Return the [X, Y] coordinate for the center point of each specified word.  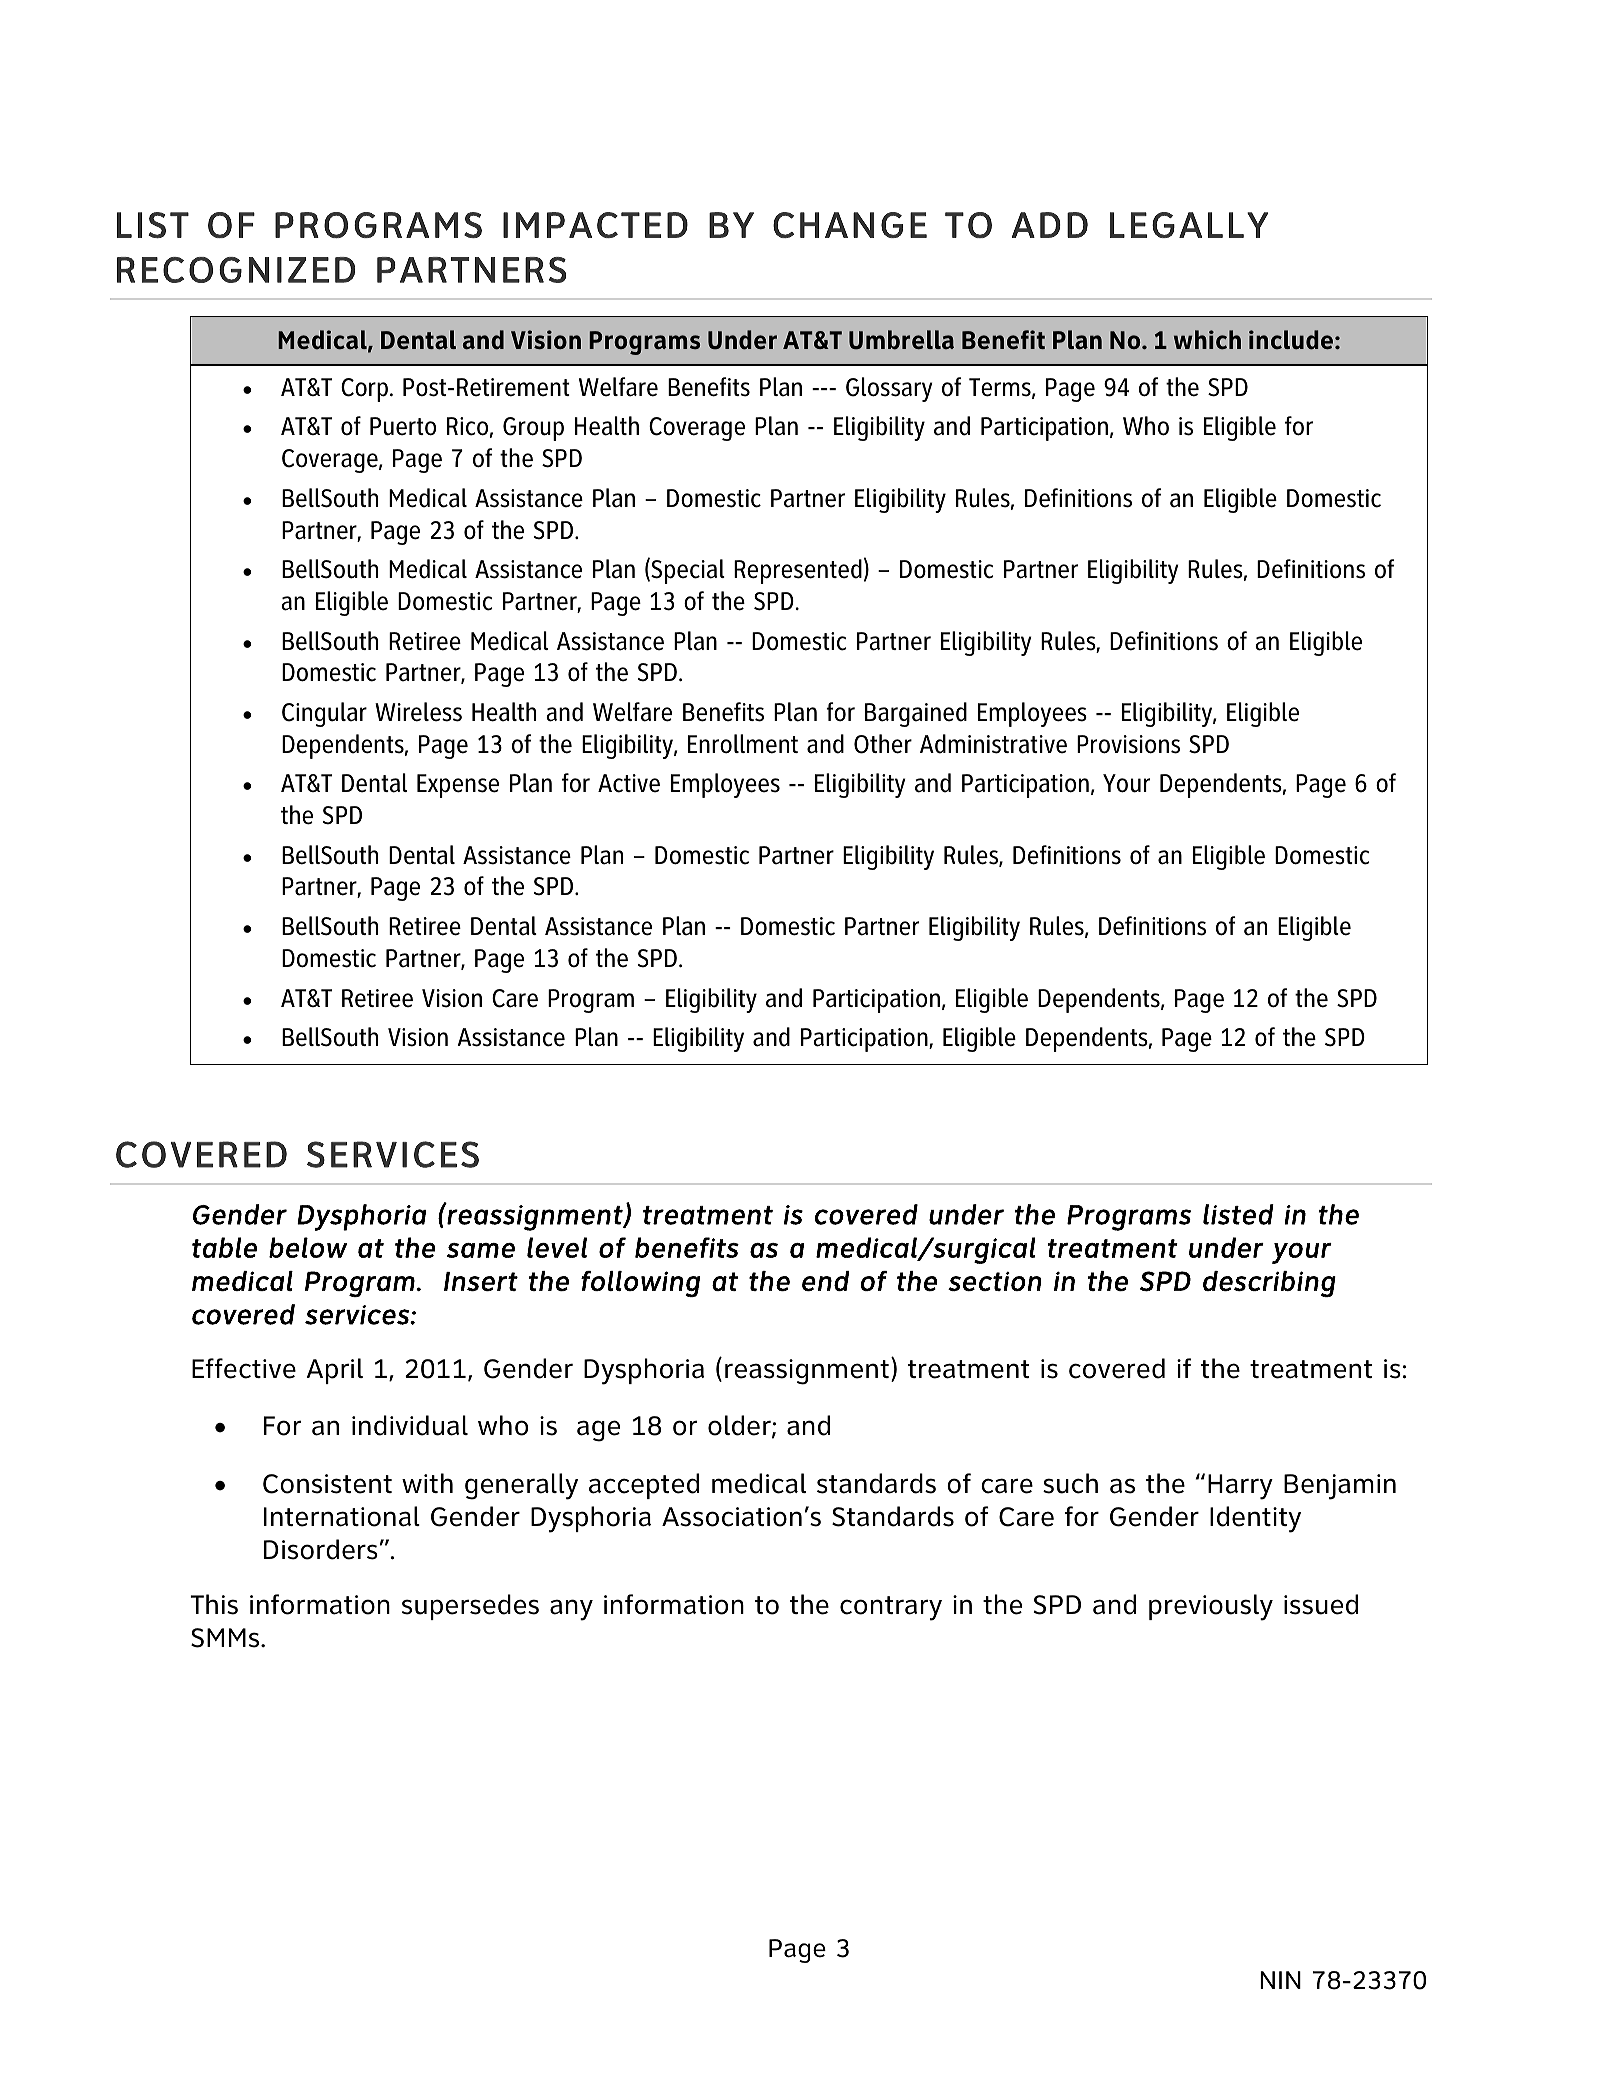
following [640, 1284]
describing [1269, 1284]
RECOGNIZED [236, 270]
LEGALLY [1189, 225]
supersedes [470, 1607]
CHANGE [850, 225]
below [308, 1247]
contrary [891, 1608]
